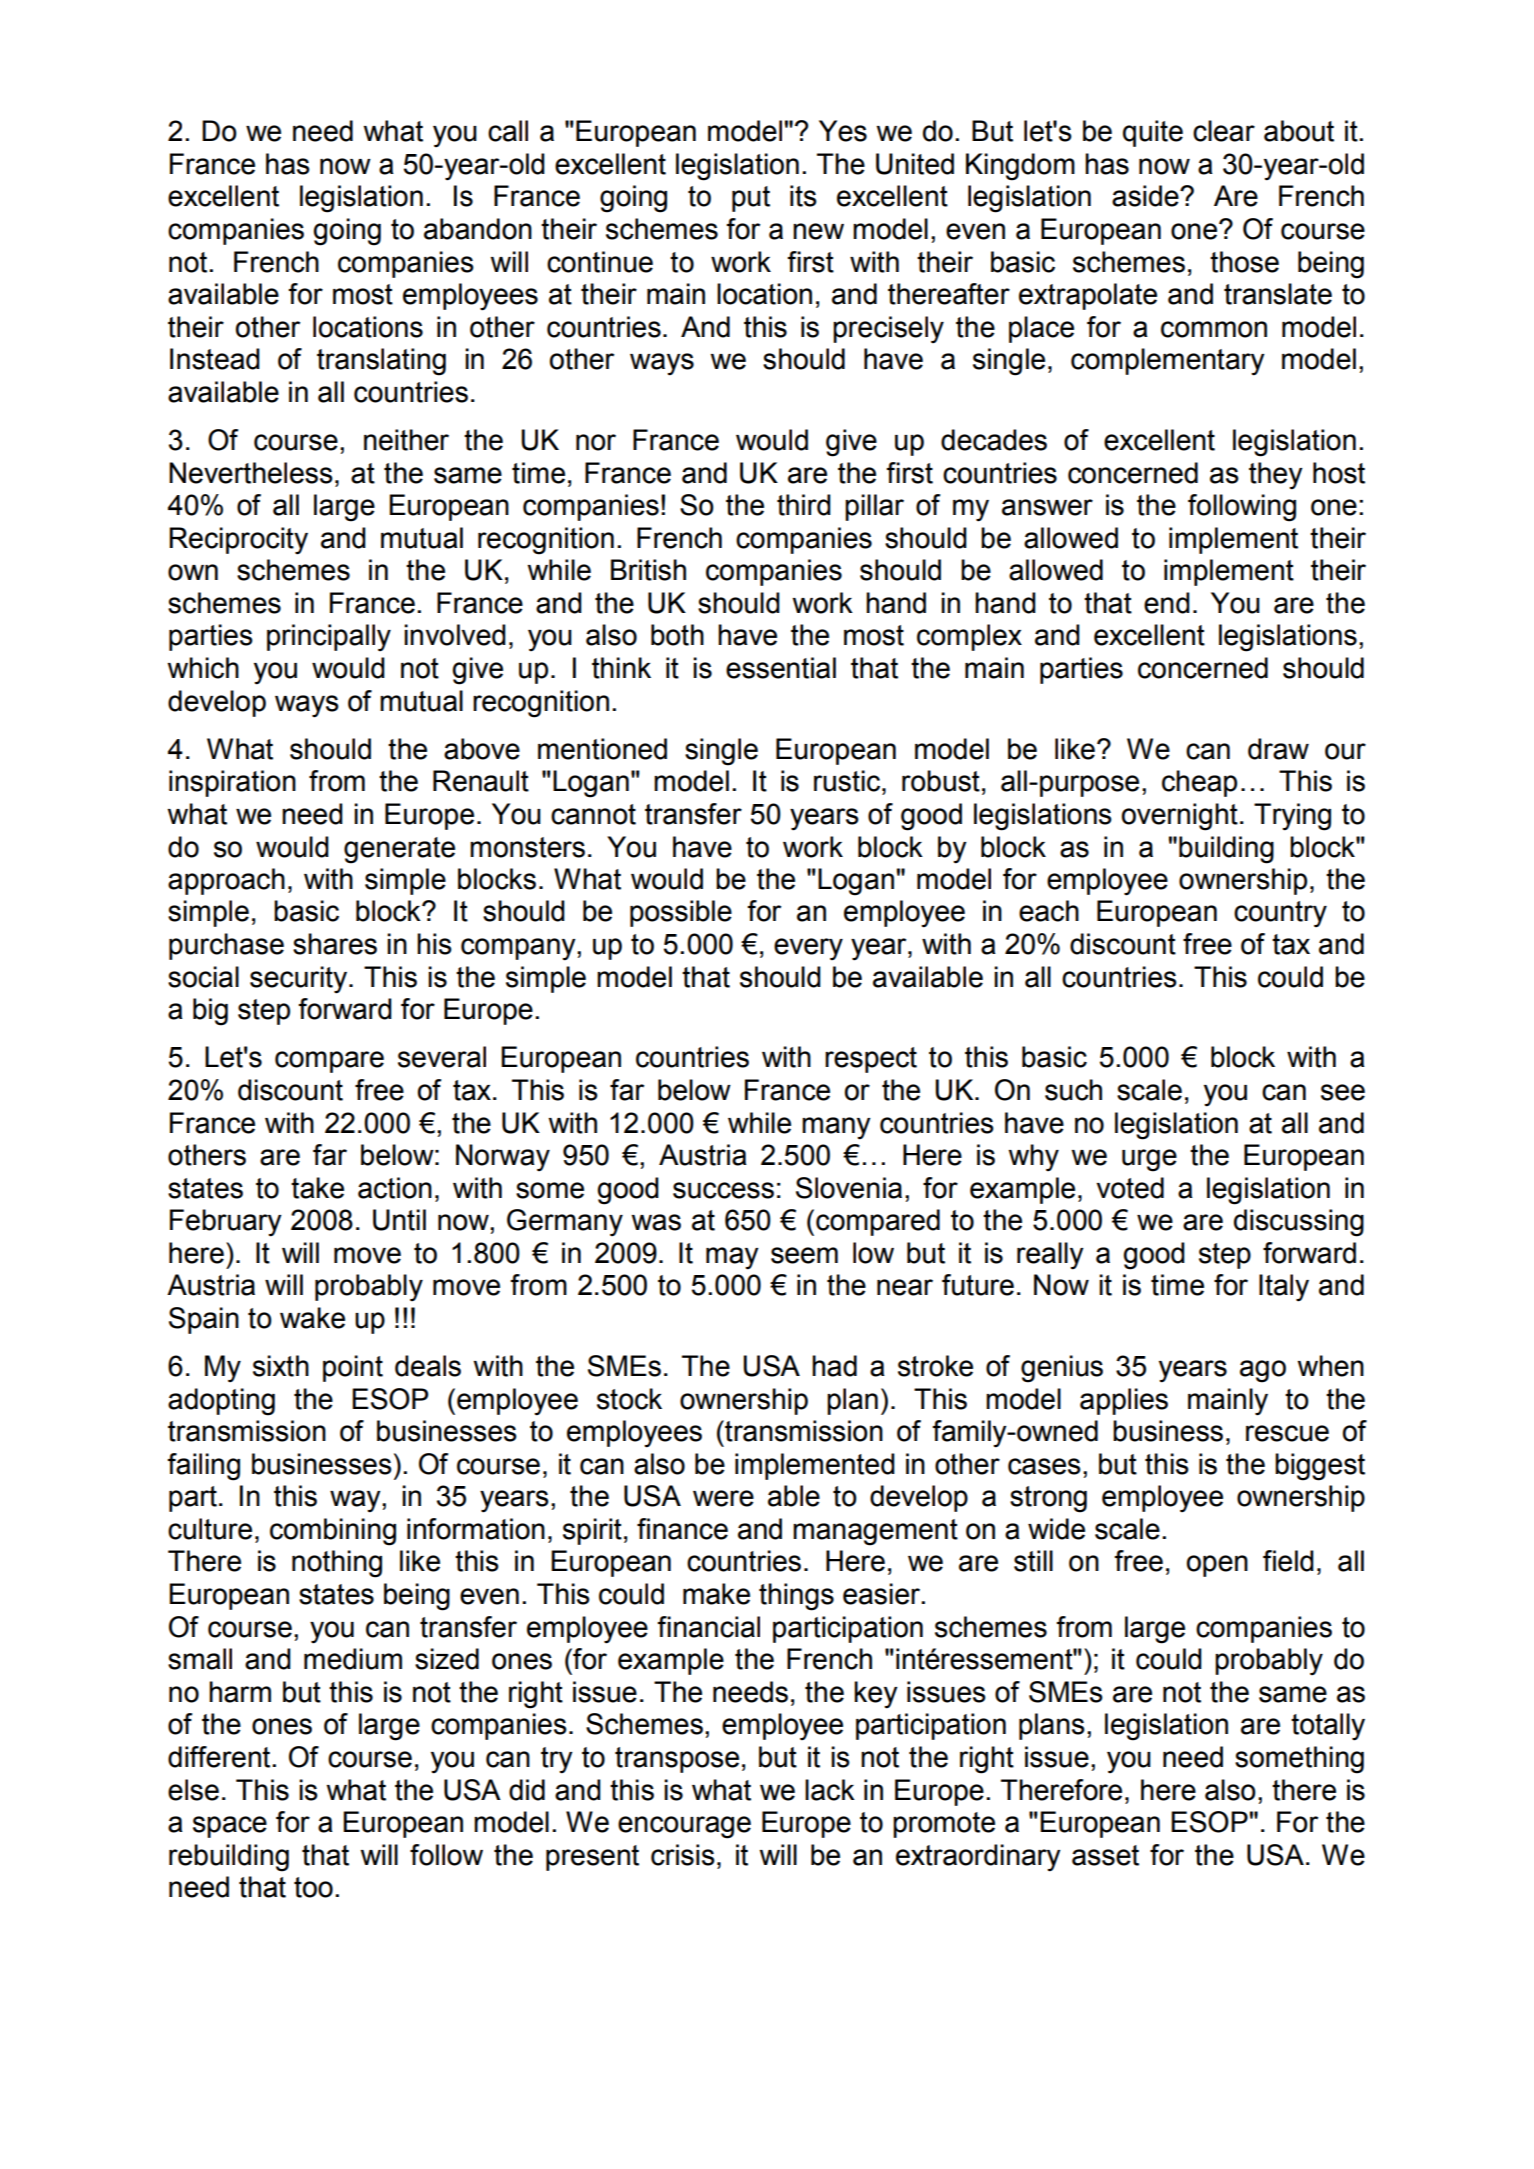 This screenshot has width=1534, height=2169. Describe the element at coordinates (751, 199) in the screenshot. I see `put` at that location.
